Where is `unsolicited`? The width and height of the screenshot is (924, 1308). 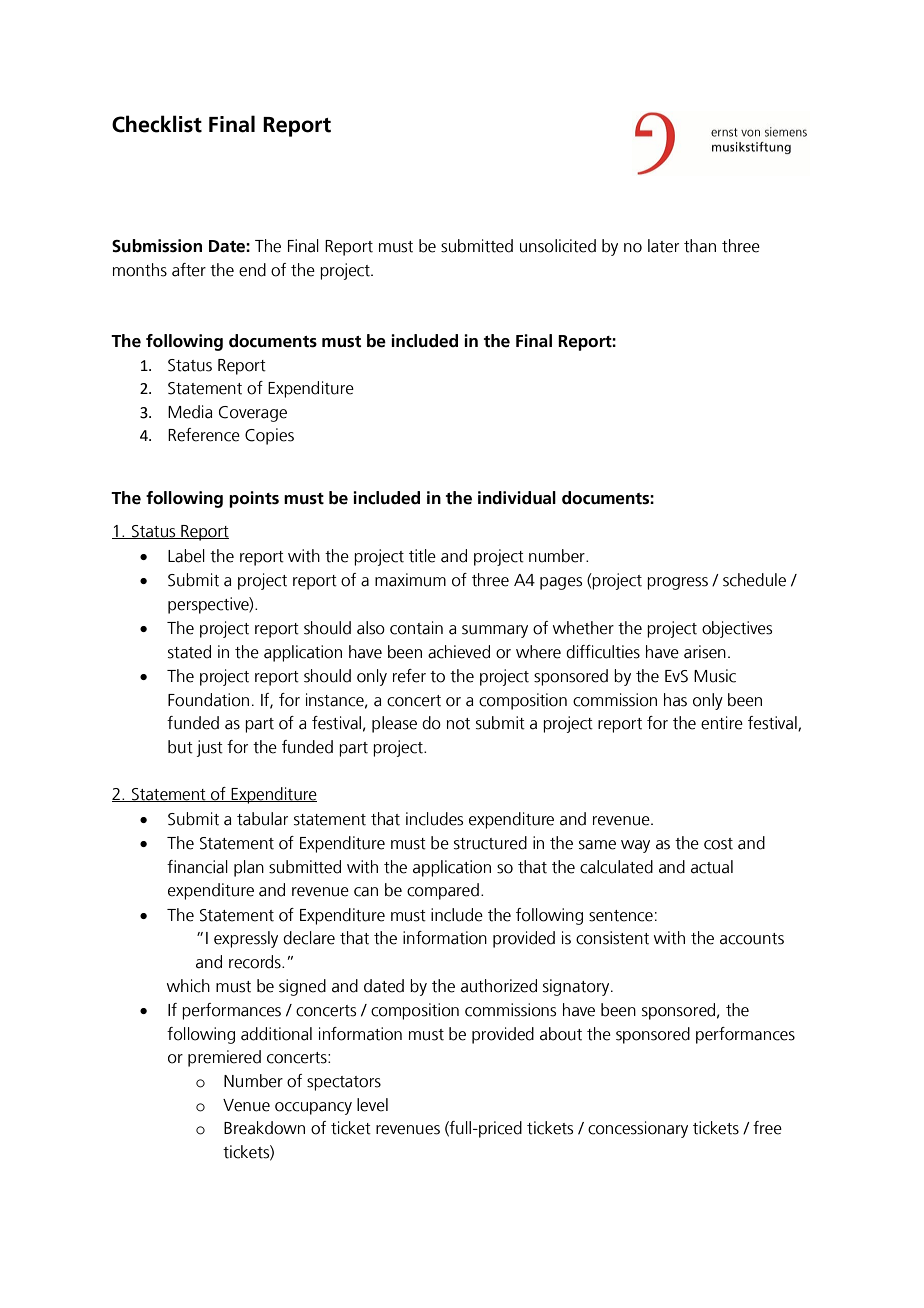 unsolicited is located at coordinates (558, 246).
